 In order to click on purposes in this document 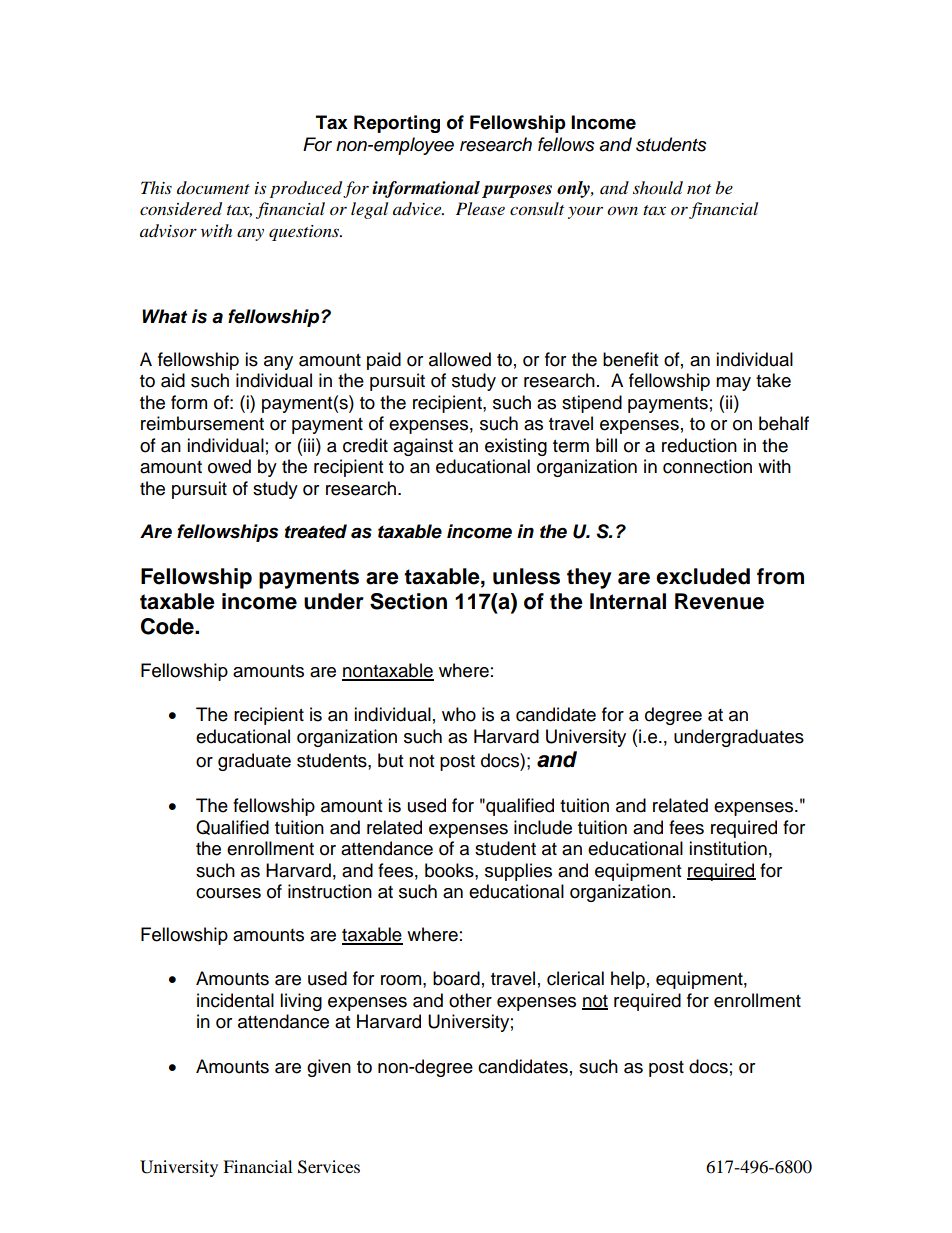, I will do `click(517, 191)`.
